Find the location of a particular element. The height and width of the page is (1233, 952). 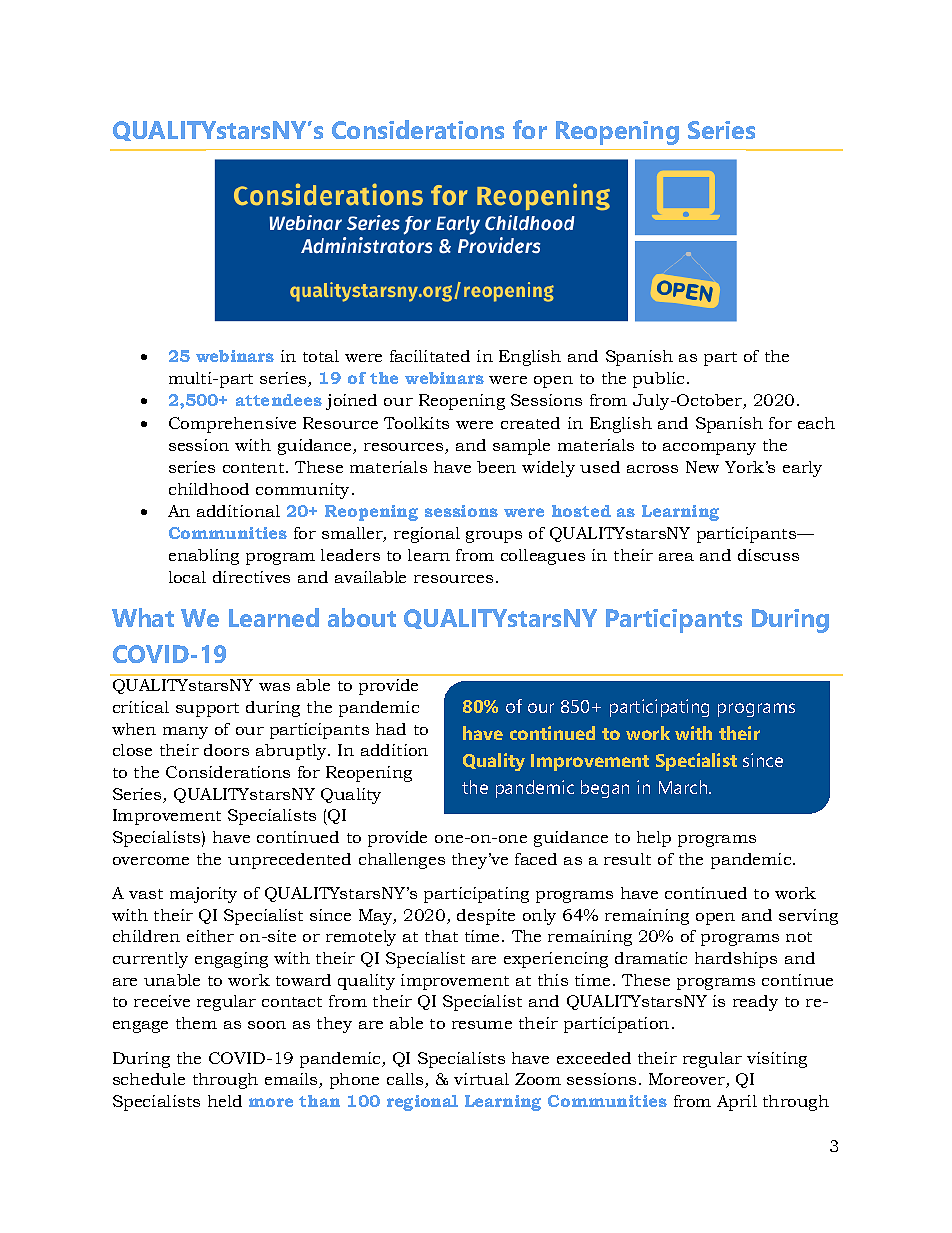

serving is located at coordinates (808, 917).
